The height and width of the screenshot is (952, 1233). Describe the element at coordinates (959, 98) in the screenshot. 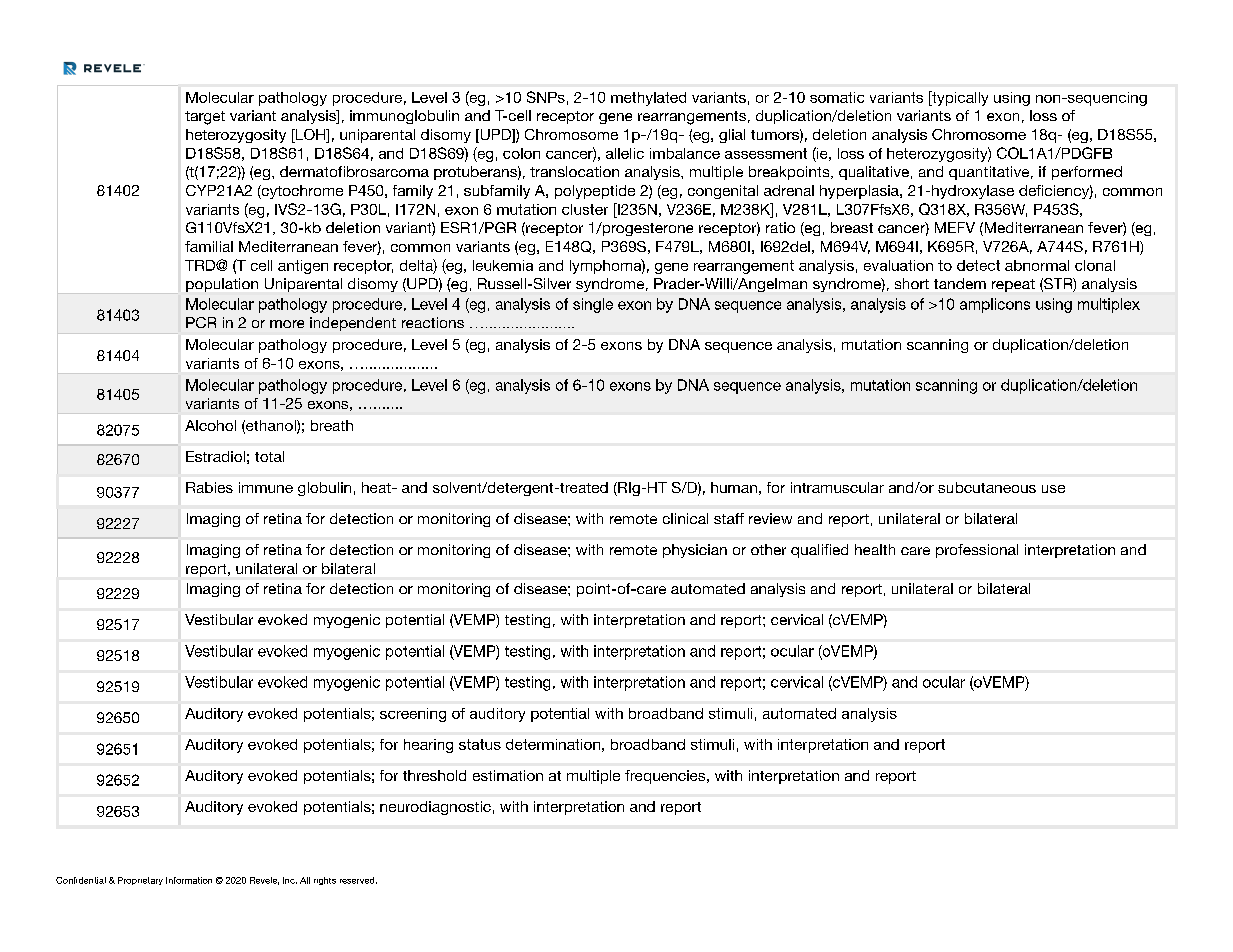

I see `typically` at that location.
